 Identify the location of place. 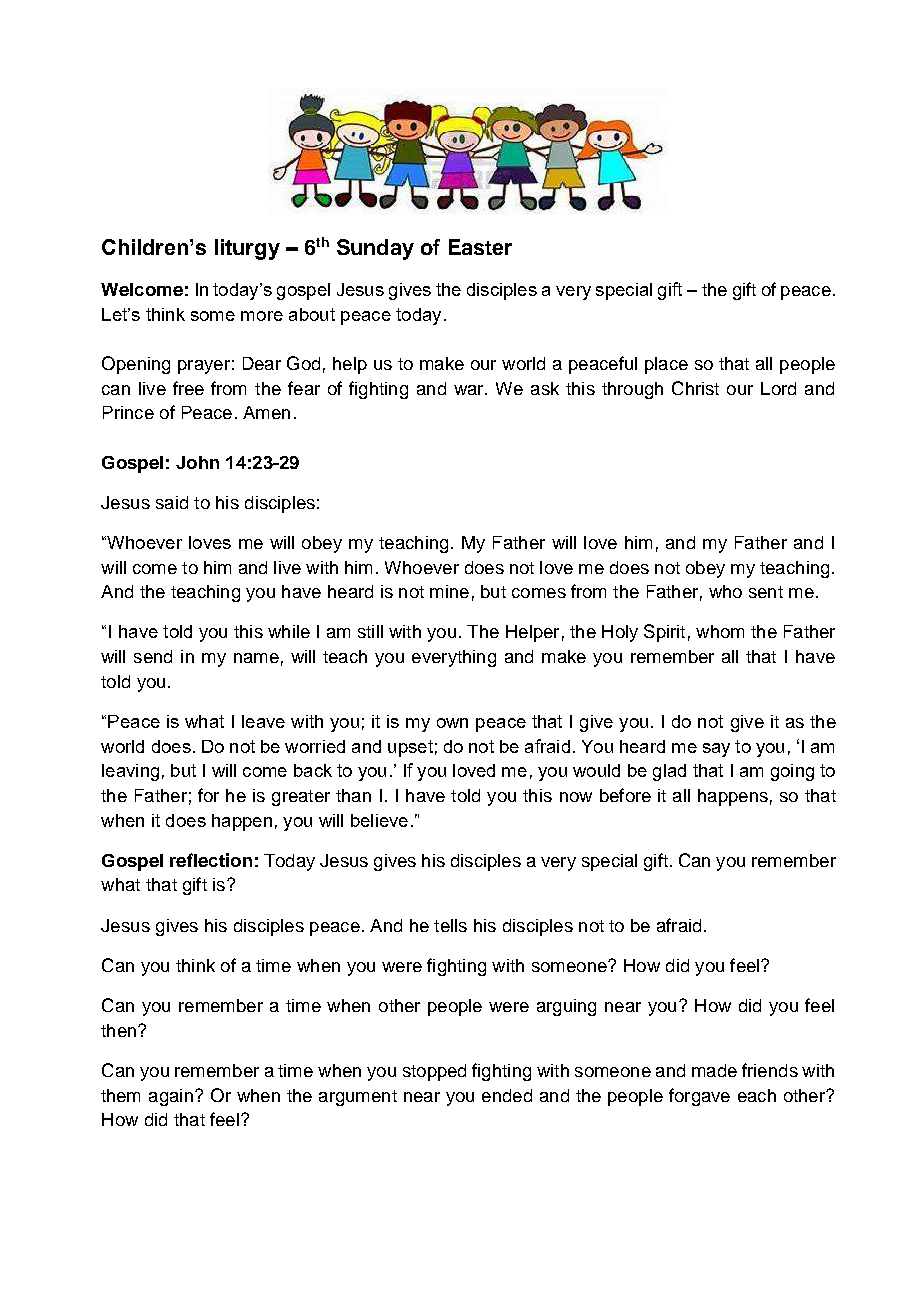
(666, 365).
